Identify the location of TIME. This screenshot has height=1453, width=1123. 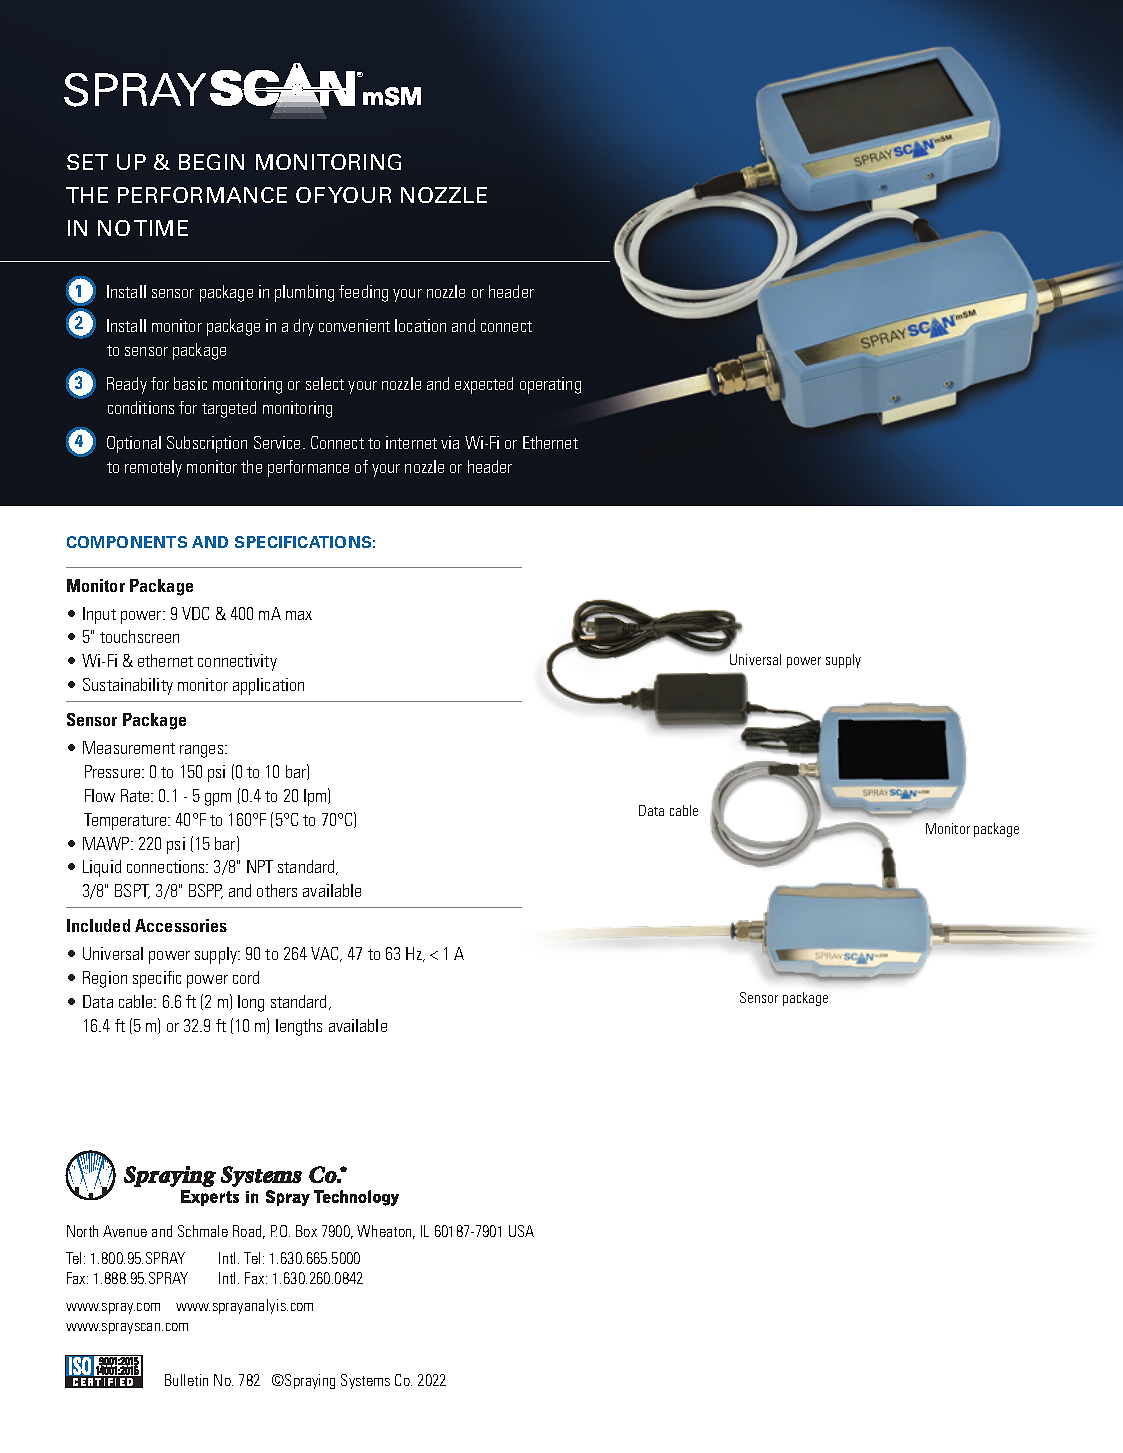
(161, 228).
